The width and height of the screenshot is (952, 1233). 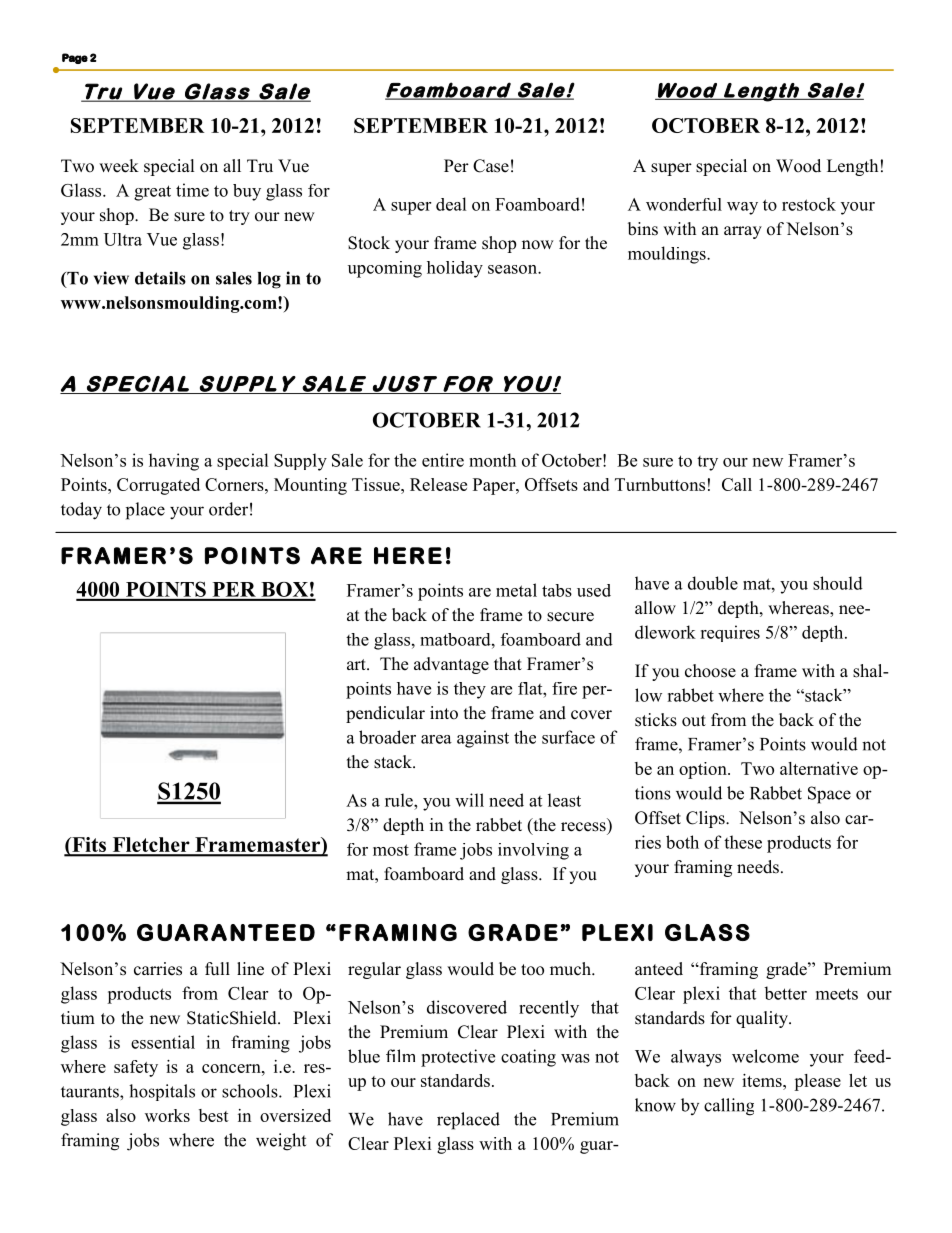 I want to click on protective, so click(x=458, y=1058).
